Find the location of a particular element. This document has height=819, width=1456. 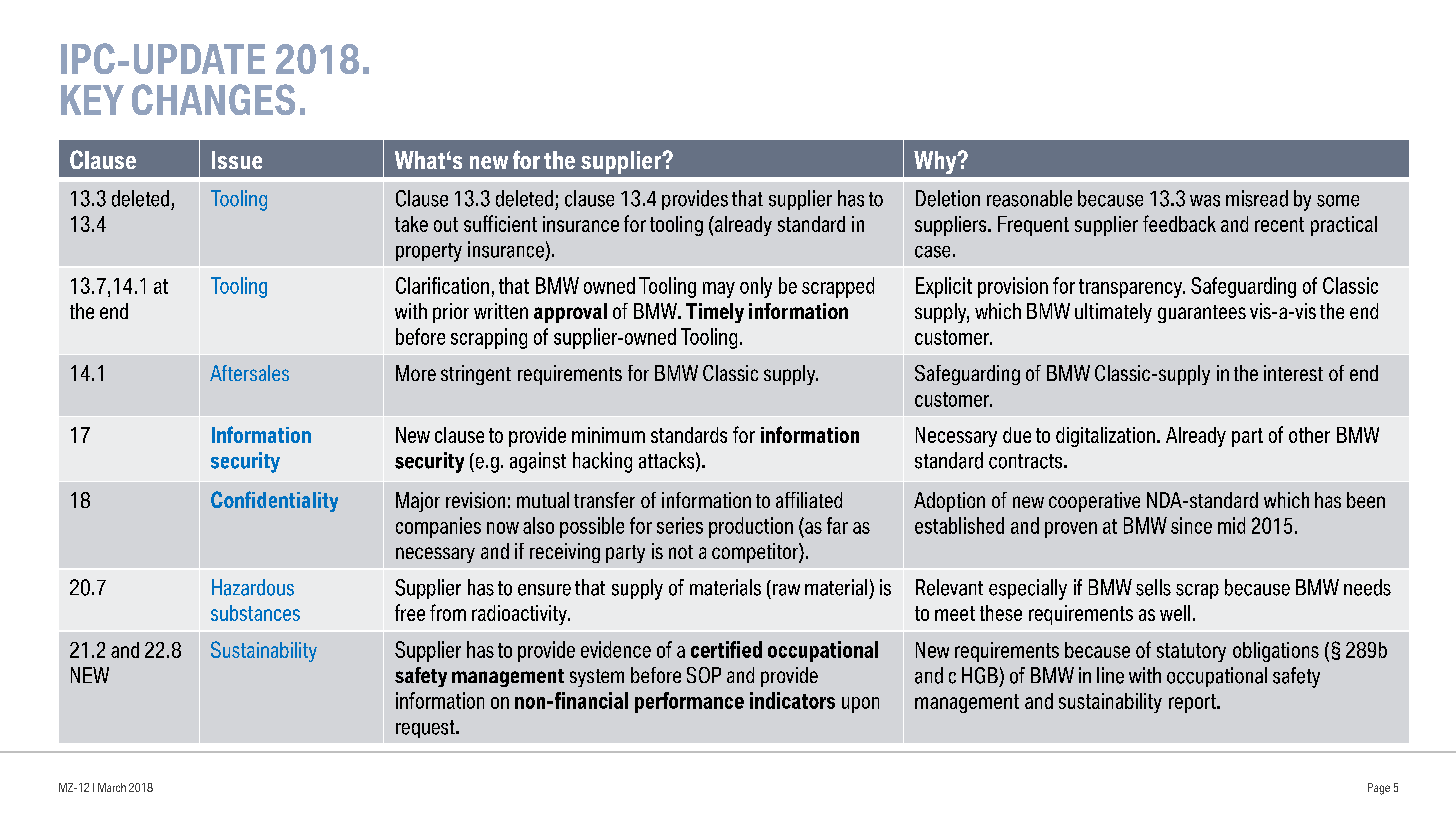

Deletion is located at coordinates (948, 198).
